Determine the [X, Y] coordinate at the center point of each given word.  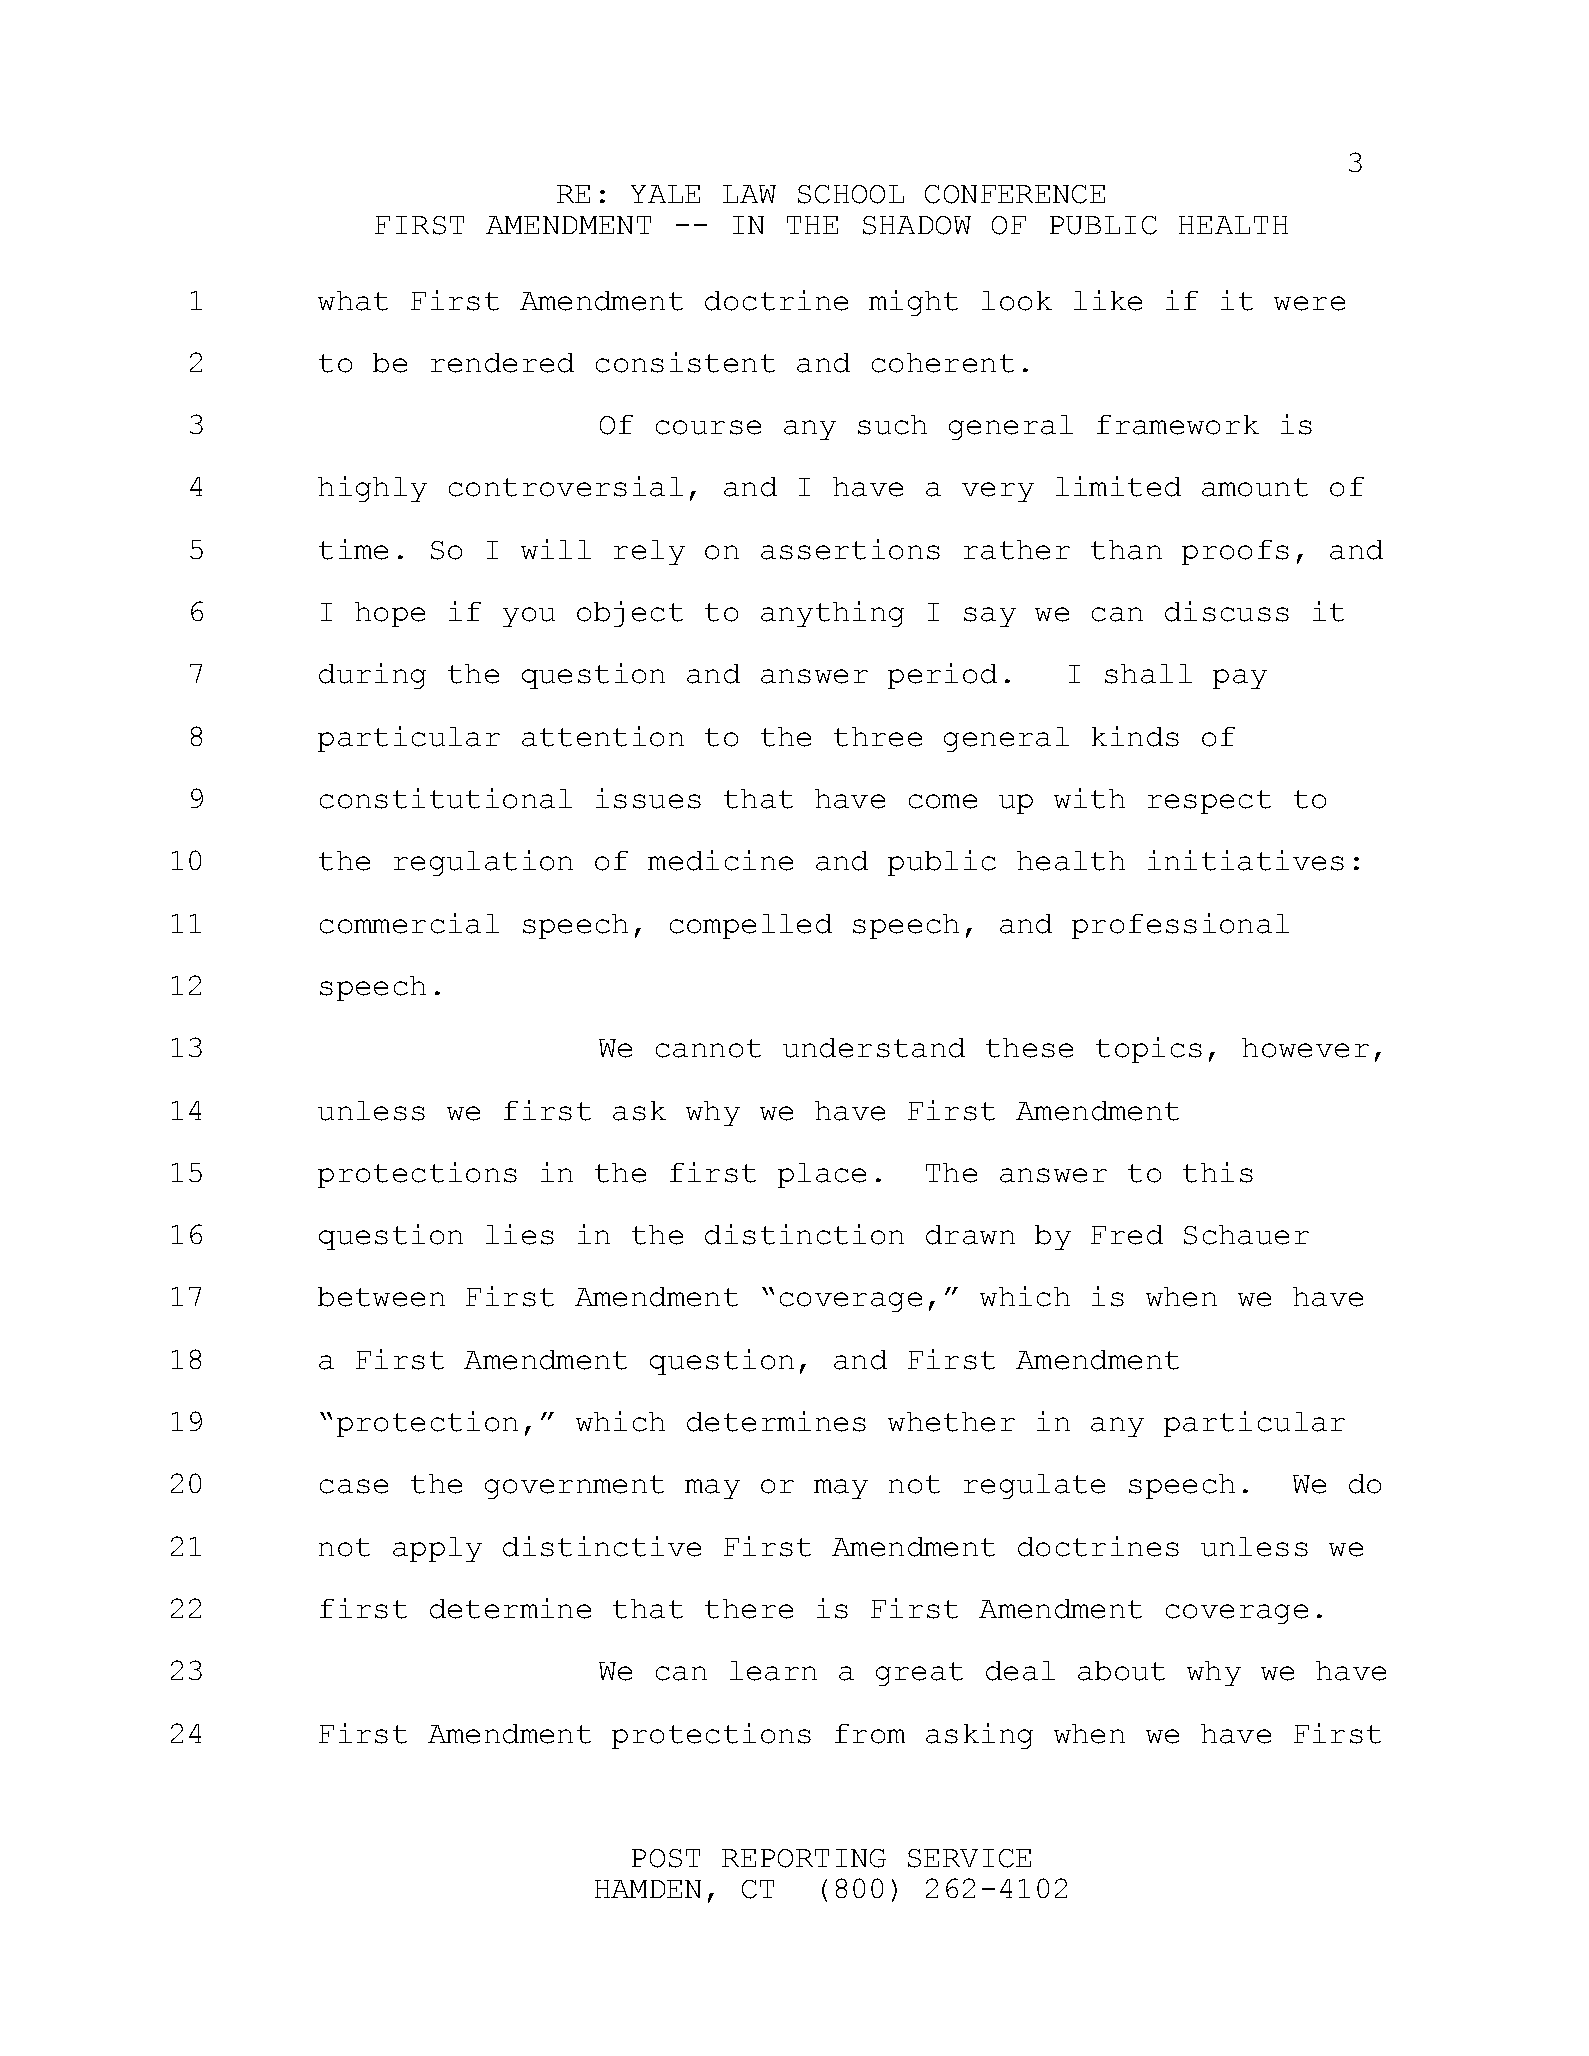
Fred [1127, 1235]
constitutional [446, 798]
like [1108, 300]
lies [520, 1234]
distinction [804, 1234]
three [878, 737]
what [353, 301]
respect [1209, 802]
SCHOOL [851, 194]
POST [666, 1858]
